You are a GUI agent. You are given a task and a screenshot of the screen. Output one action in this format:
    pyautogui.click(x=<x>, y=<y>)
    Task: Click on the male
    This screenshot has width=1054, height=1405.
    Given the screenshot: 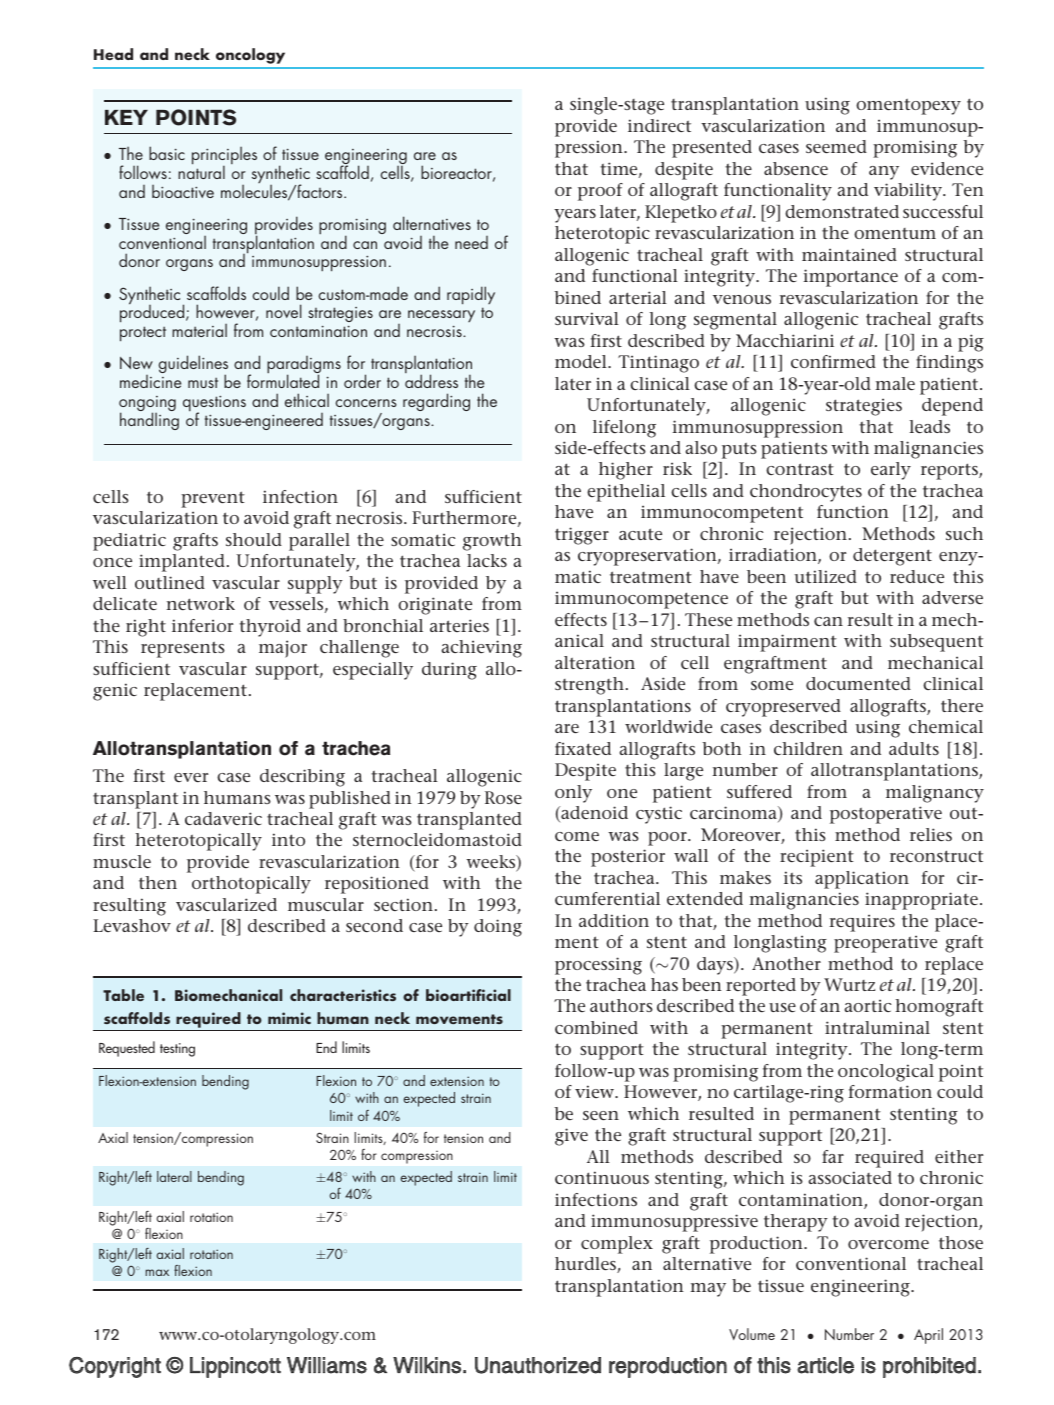 What is the action you would take?
    pyautogui.click(x=895, y=383)
